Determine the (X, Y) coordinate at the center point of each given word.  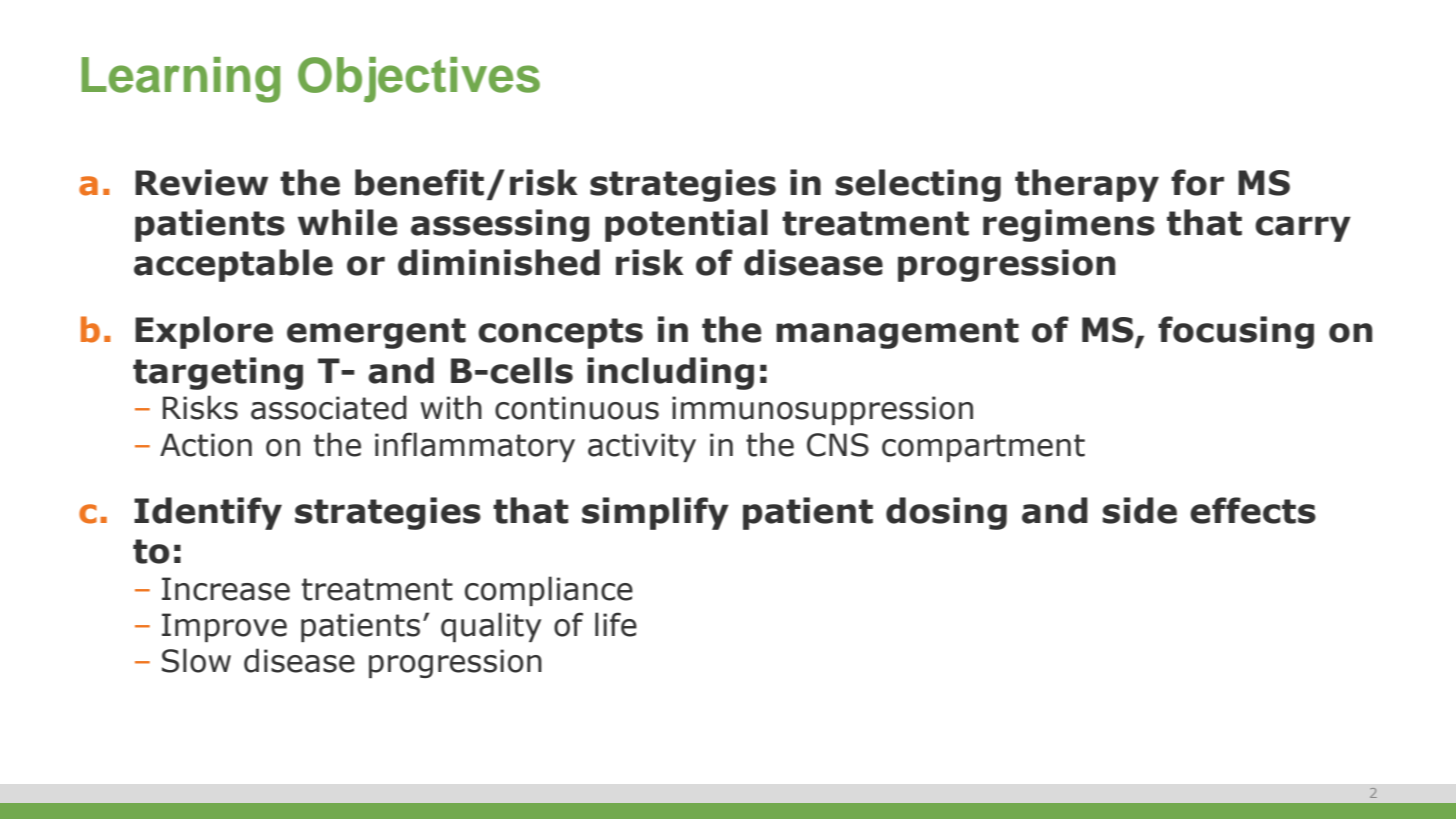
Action (206, 445)
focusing (1236, 332)
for (1197, 182)
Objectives (419, 80)
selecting (918, 185)
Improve (224, 627)
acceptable (233, 265)
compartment (983, 448)
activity (642, 447)
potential (686, 225)
